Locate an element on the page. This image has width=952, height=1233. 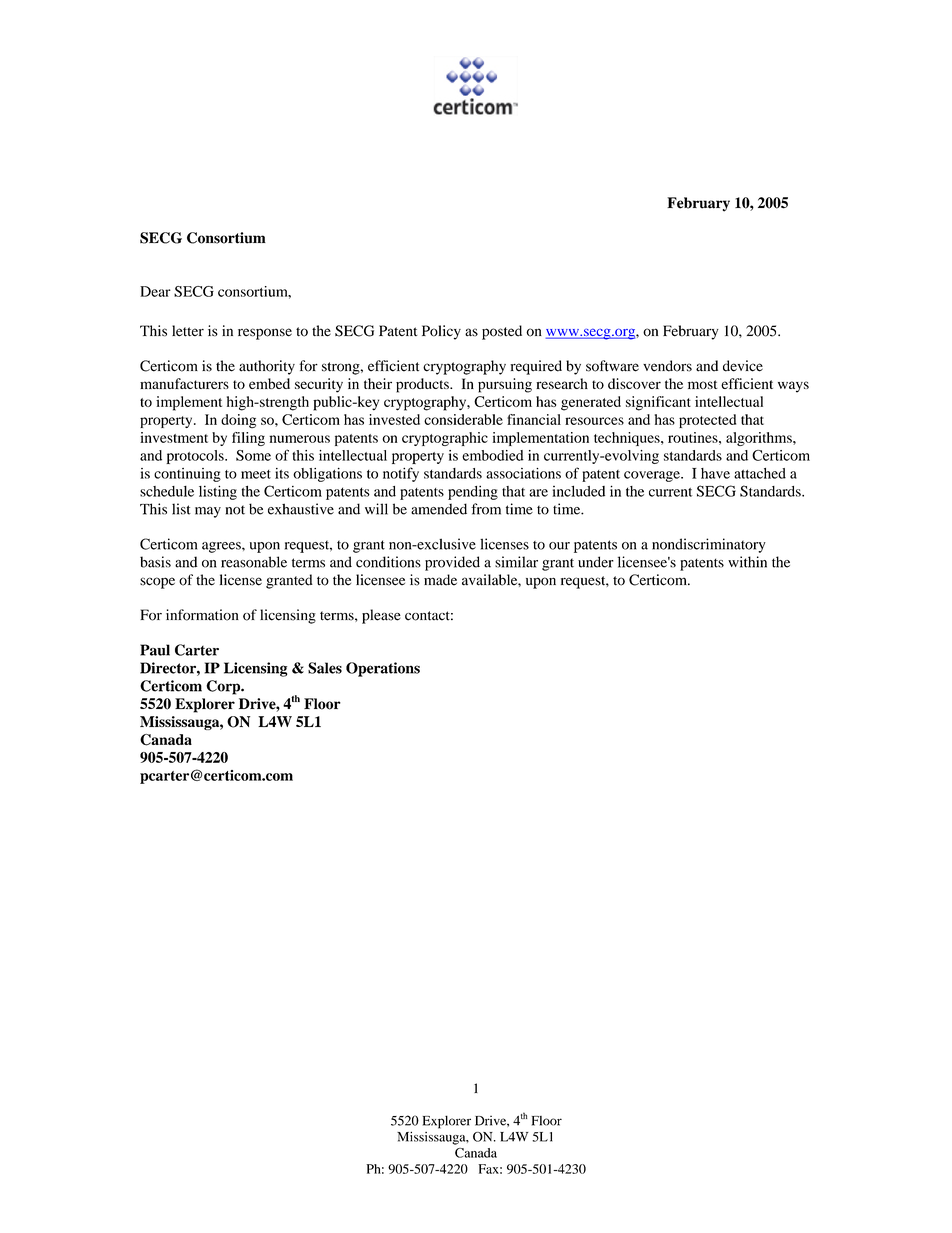
provided is located at coordinates (452, 563).
